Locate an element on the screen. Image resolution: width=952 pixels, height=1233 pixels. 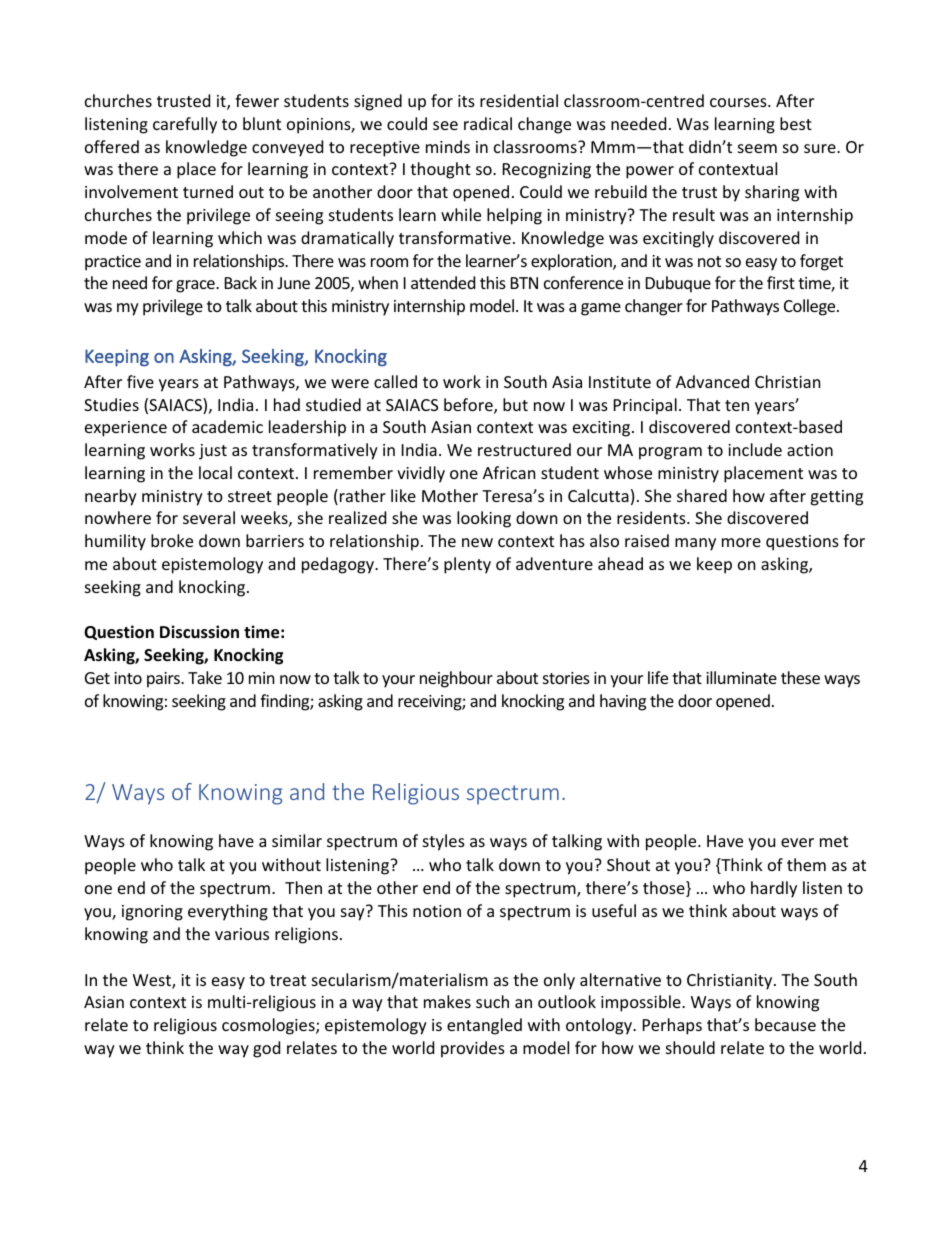
carefully is located at coordinates (185, 125).
